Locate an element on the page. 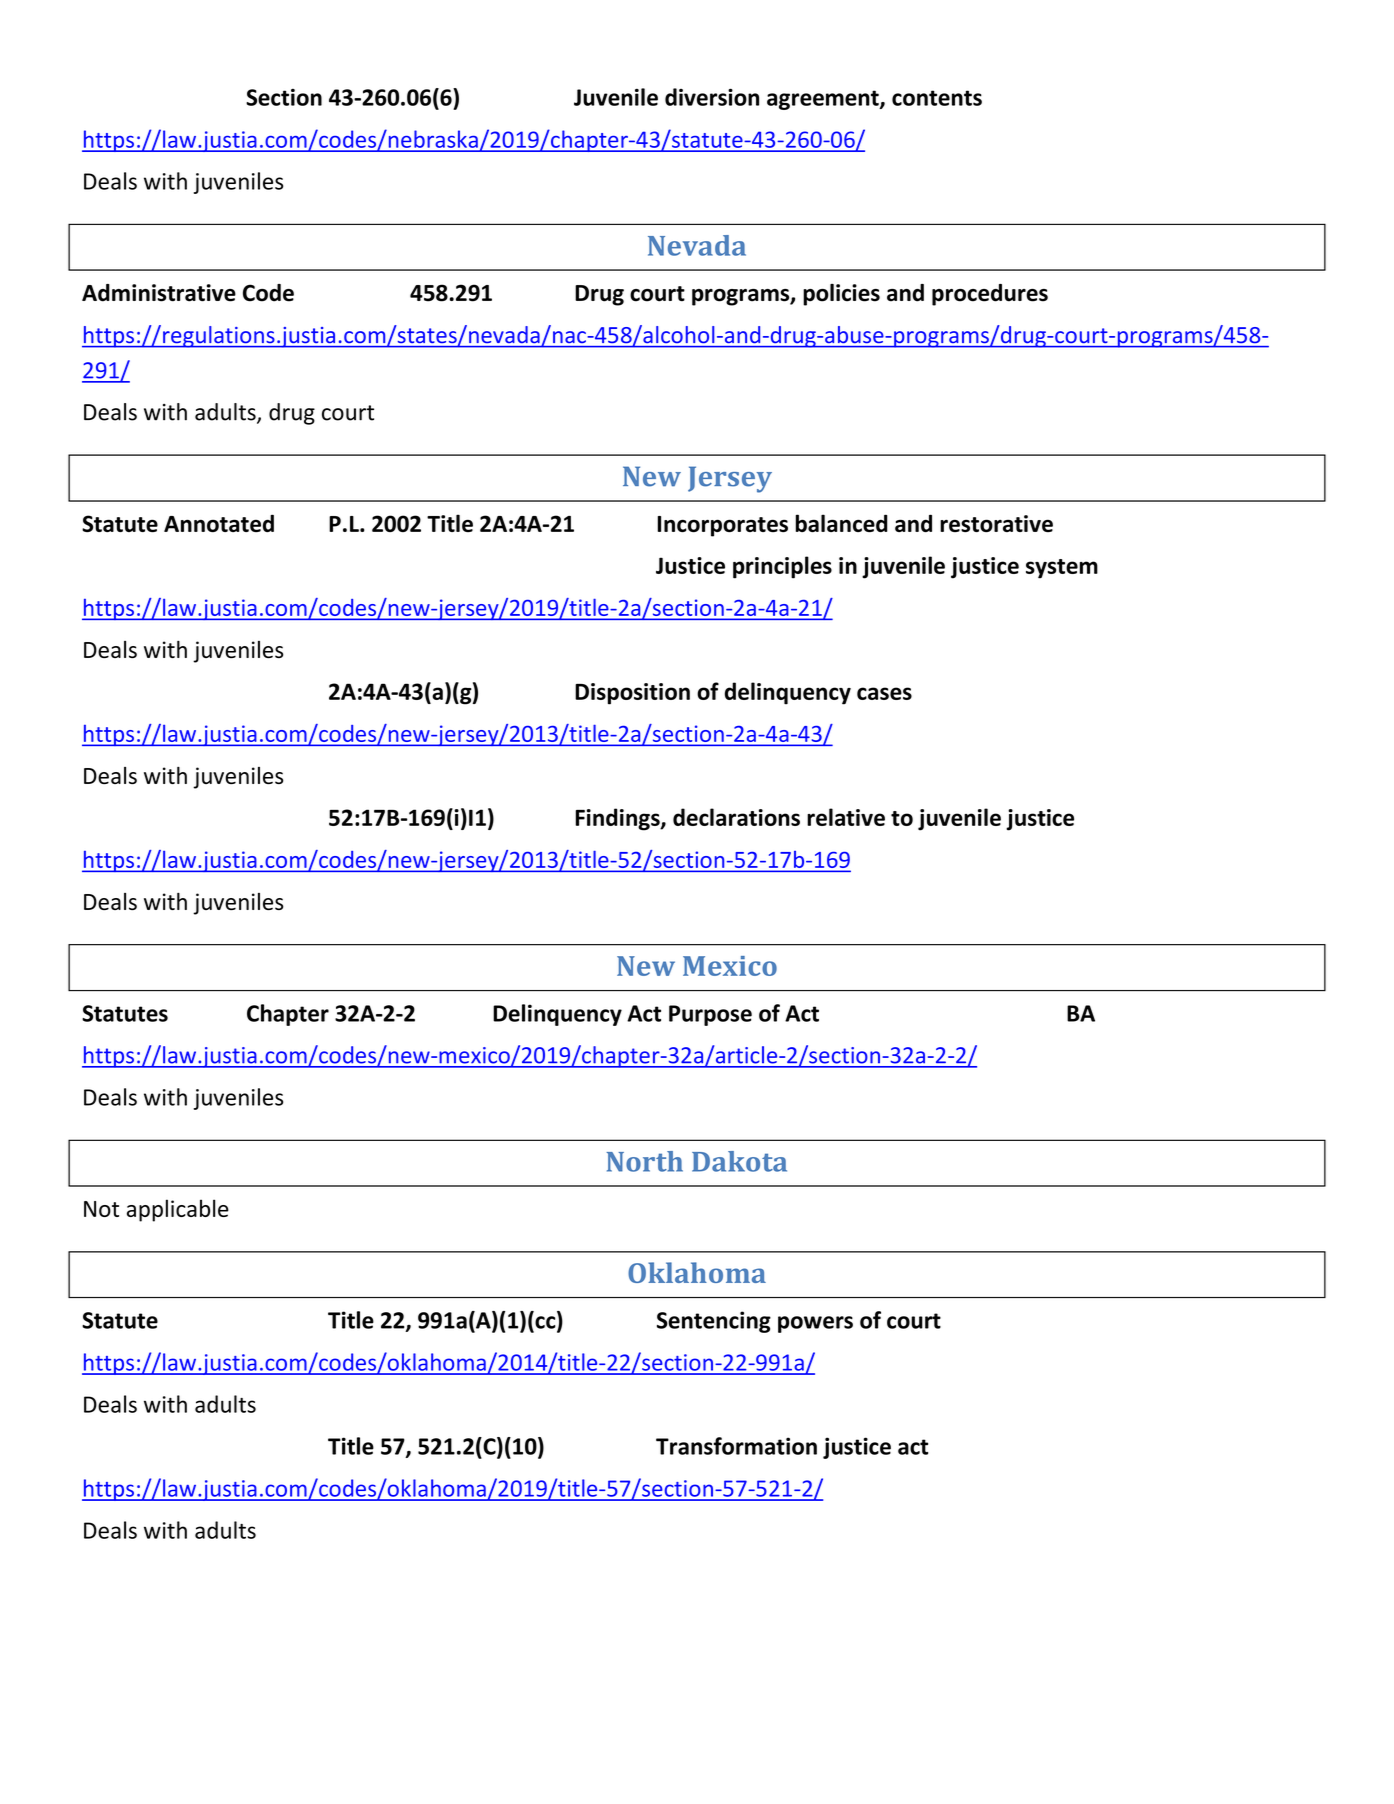 This image has width=1394, height=1804. declarations is located at coordinates (736, 817).
